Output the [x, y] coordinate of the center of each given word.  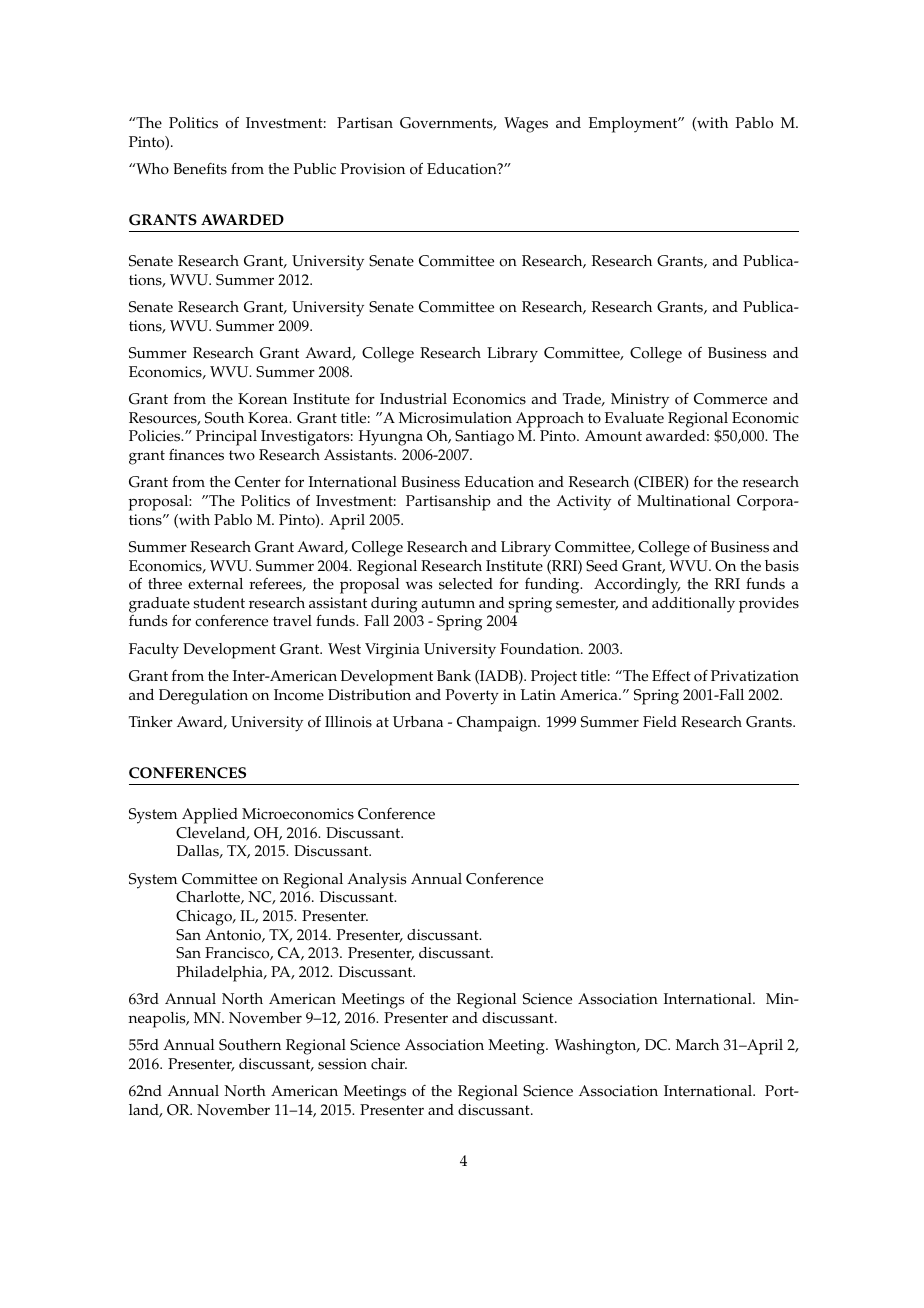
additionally [693, 605]
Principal [226, 438]
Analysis [376, 881]
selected [466, 584]
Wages [526, 125]
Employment [634, 125]
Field [660, 722]
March [697, 1045]
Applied [210, 816]
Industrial [413, 399]
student [219, 603]
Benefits [200, 169]
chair [389, 1064]
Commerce [730, 399]
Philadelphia [221, 974]
